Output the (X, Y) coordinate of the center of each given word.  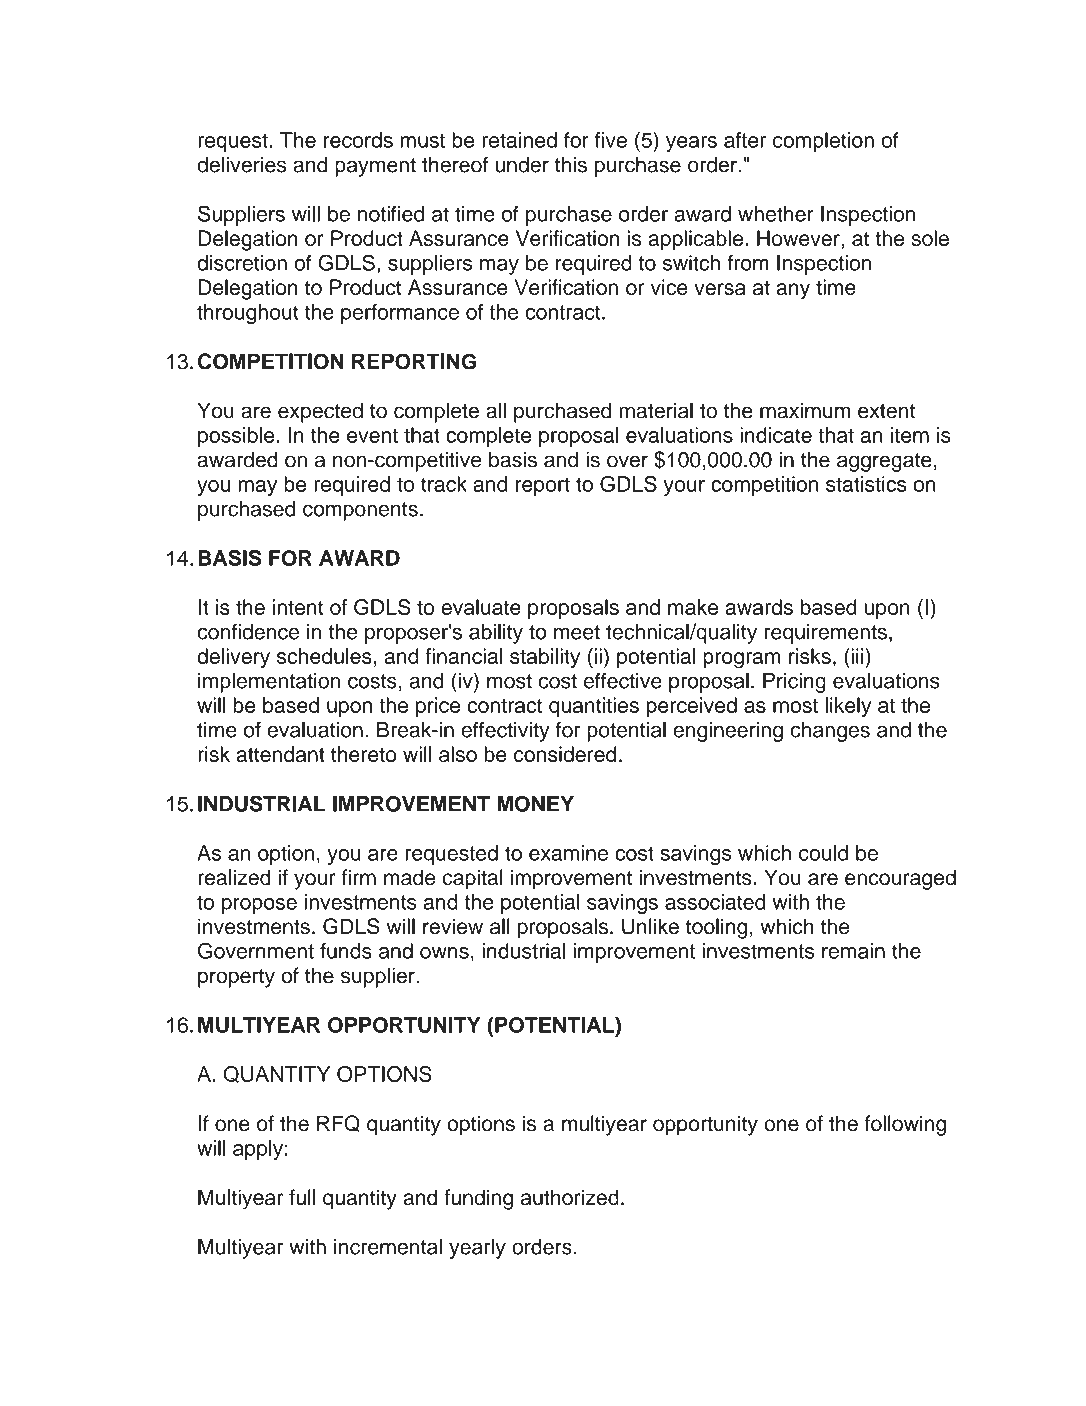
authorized (570, 1197)
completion (823, 142)
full (302, 1197)
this (571, 165)
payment (375, 167)
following (905, 1125)
